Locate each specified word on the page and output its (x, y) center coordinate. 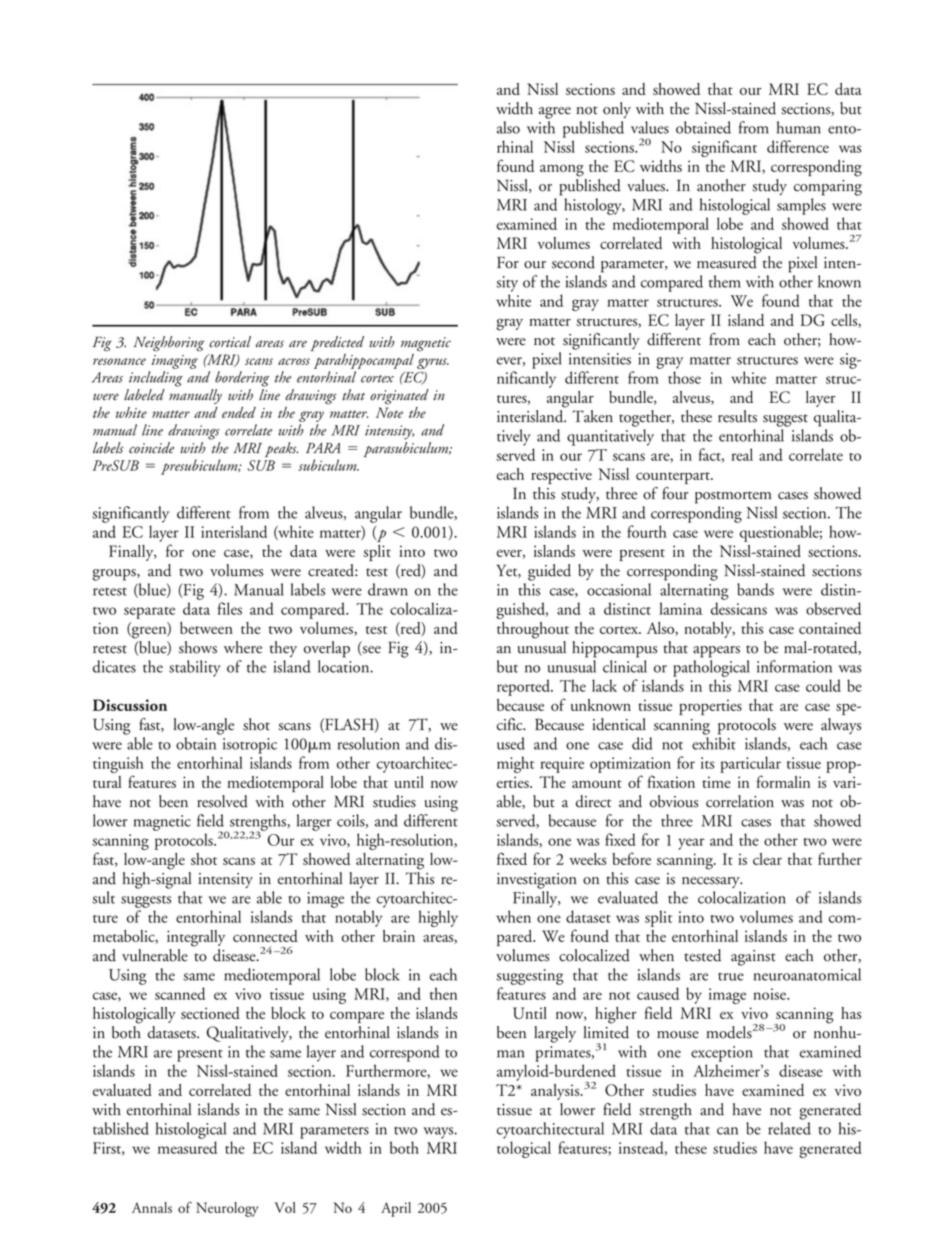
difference (798, 146)
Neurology (227, 1209)
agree (555, 113)
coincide (152, 448)
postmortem (733, 497)
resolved (222, 801)
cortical (230, 342)
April (396, 1209)
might (515, 764)
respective (561, 476)
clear (767, 859)
